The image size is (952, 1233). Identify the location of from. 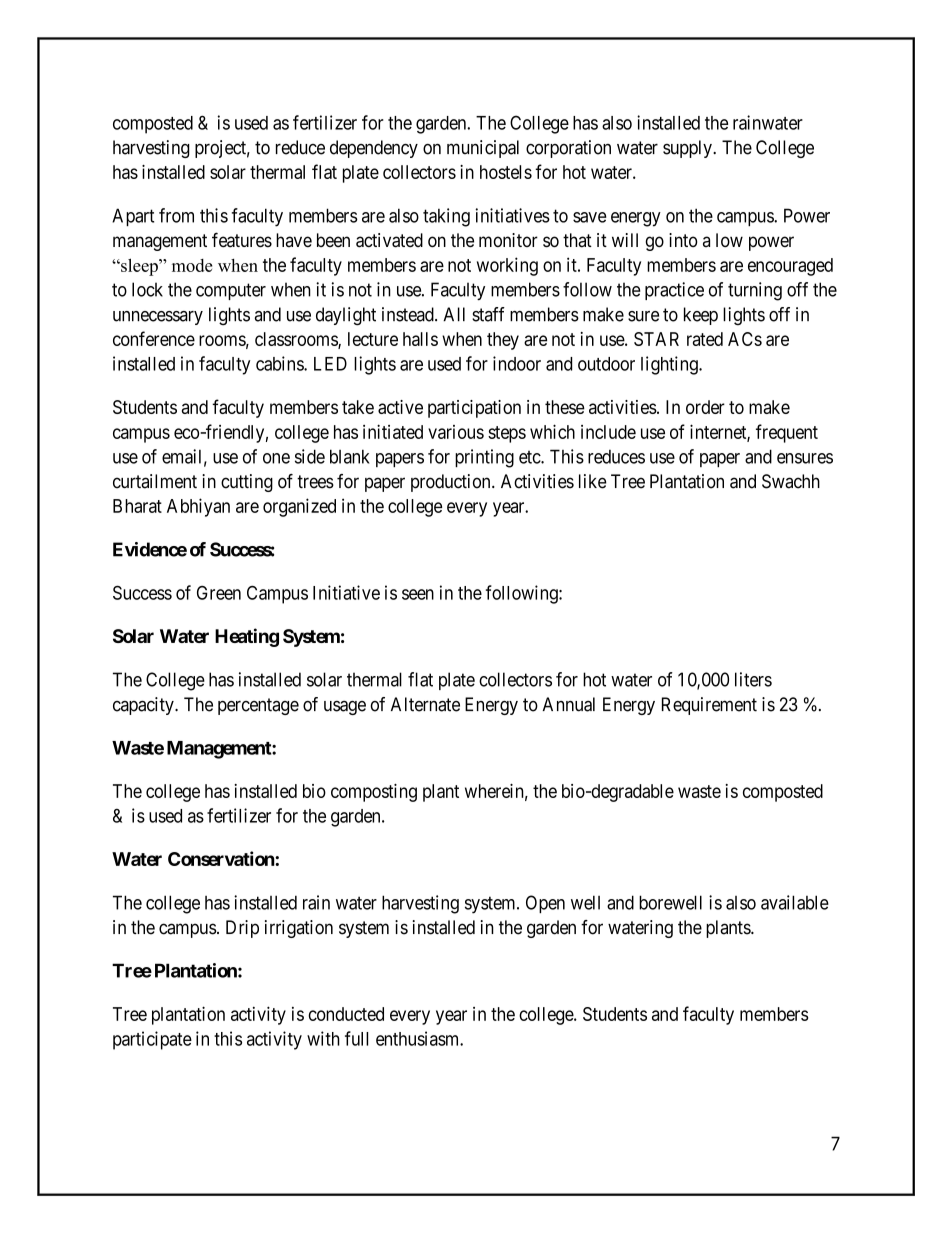
(176, 215).
